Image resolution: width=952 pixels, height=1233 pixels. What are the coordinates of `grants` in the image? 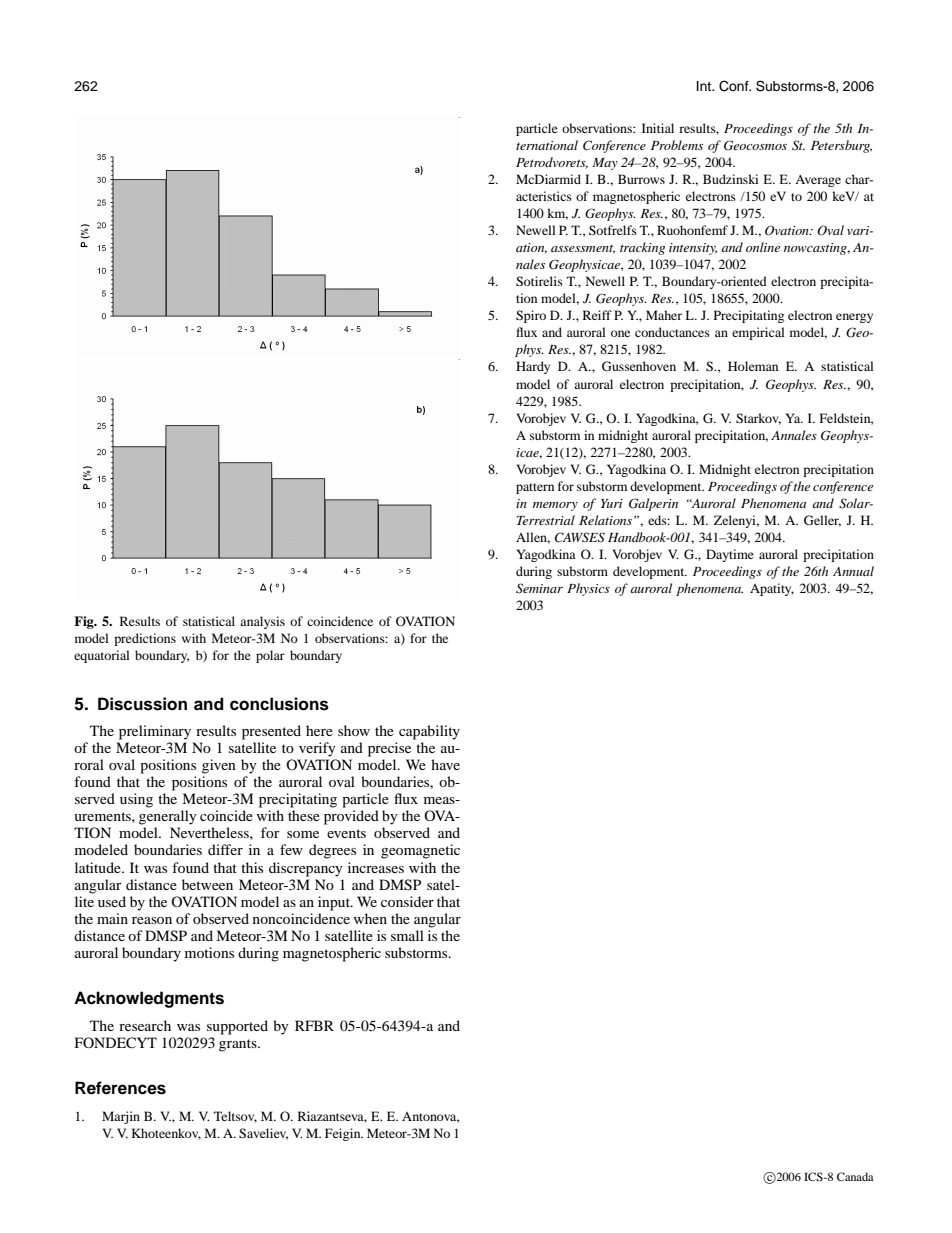 It's located at (239, 1045).
